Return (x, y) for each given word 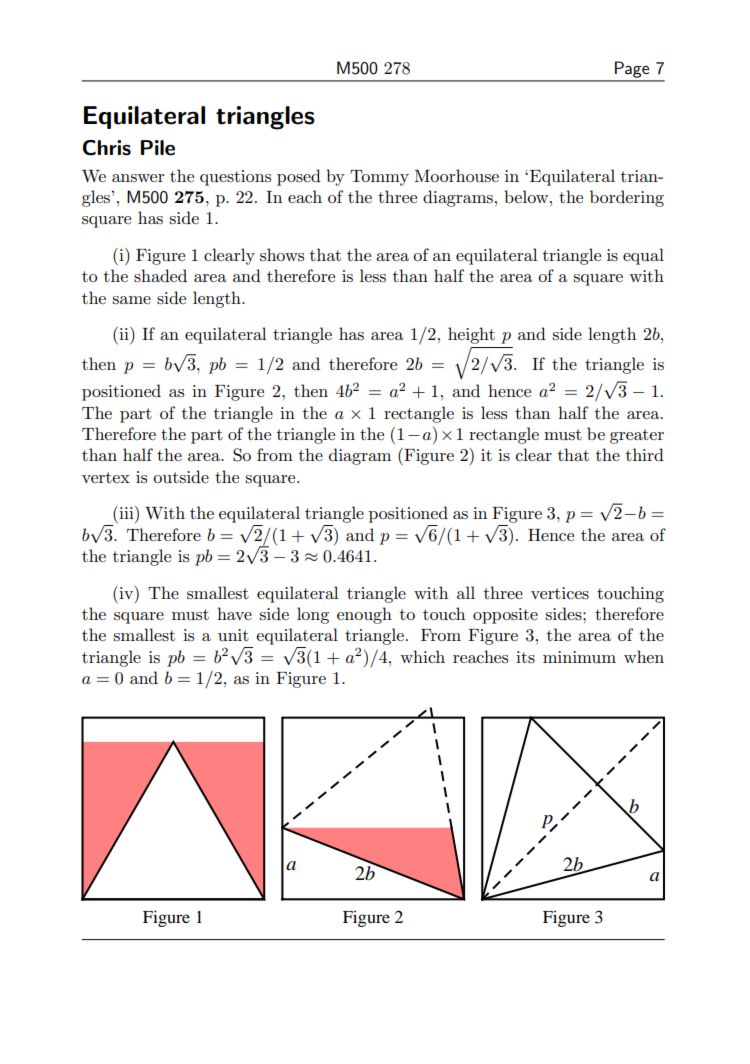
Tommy (379, 178)
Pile (158, 148)
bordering (627, 198)
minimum (579, 657)
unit (233, 635)
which (422, 656)
